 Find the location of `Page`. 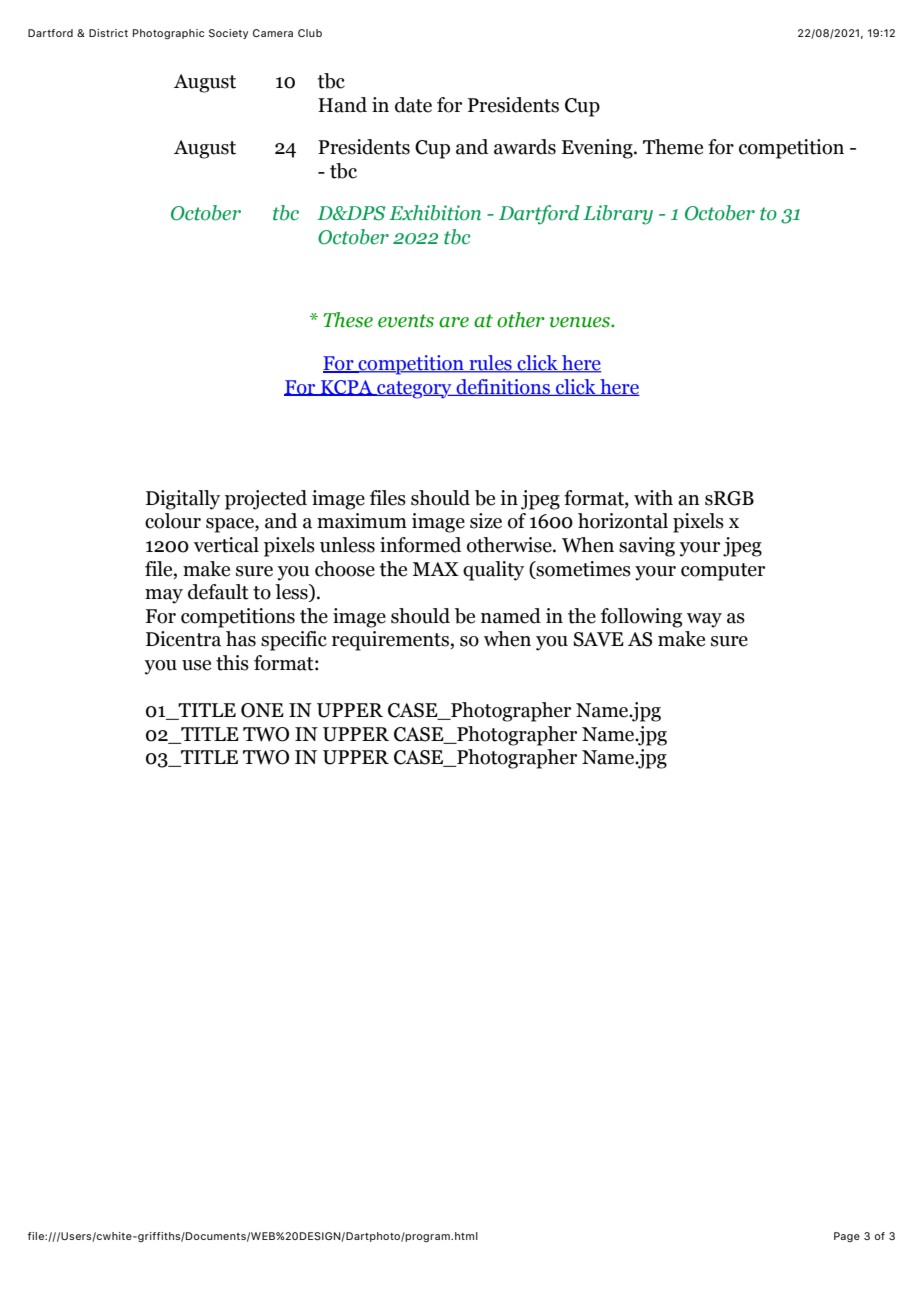

Page is located at coordinates (847, 1237).
